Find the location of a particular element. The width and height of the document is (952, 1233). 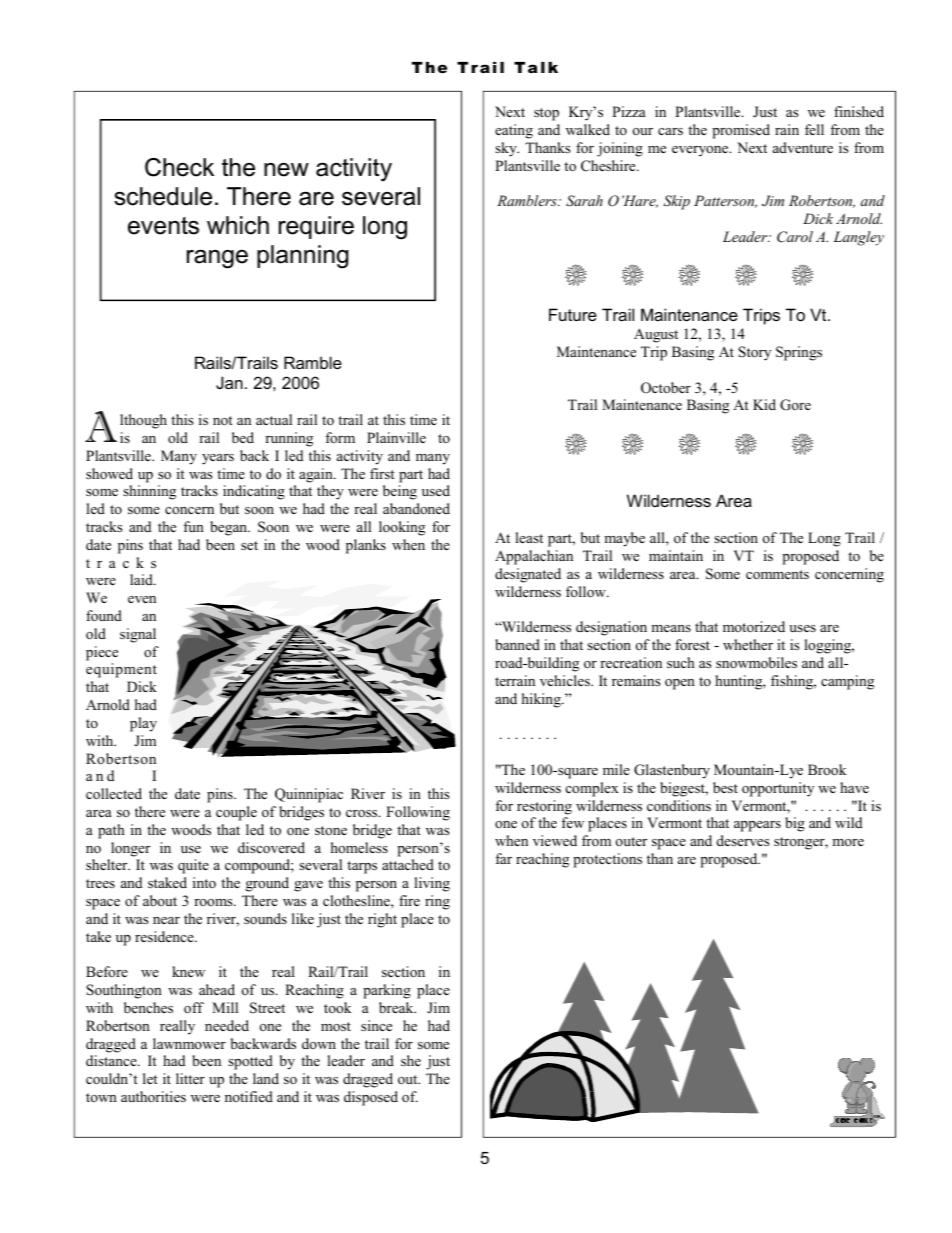

promised is located at coordinates (741, 131).
